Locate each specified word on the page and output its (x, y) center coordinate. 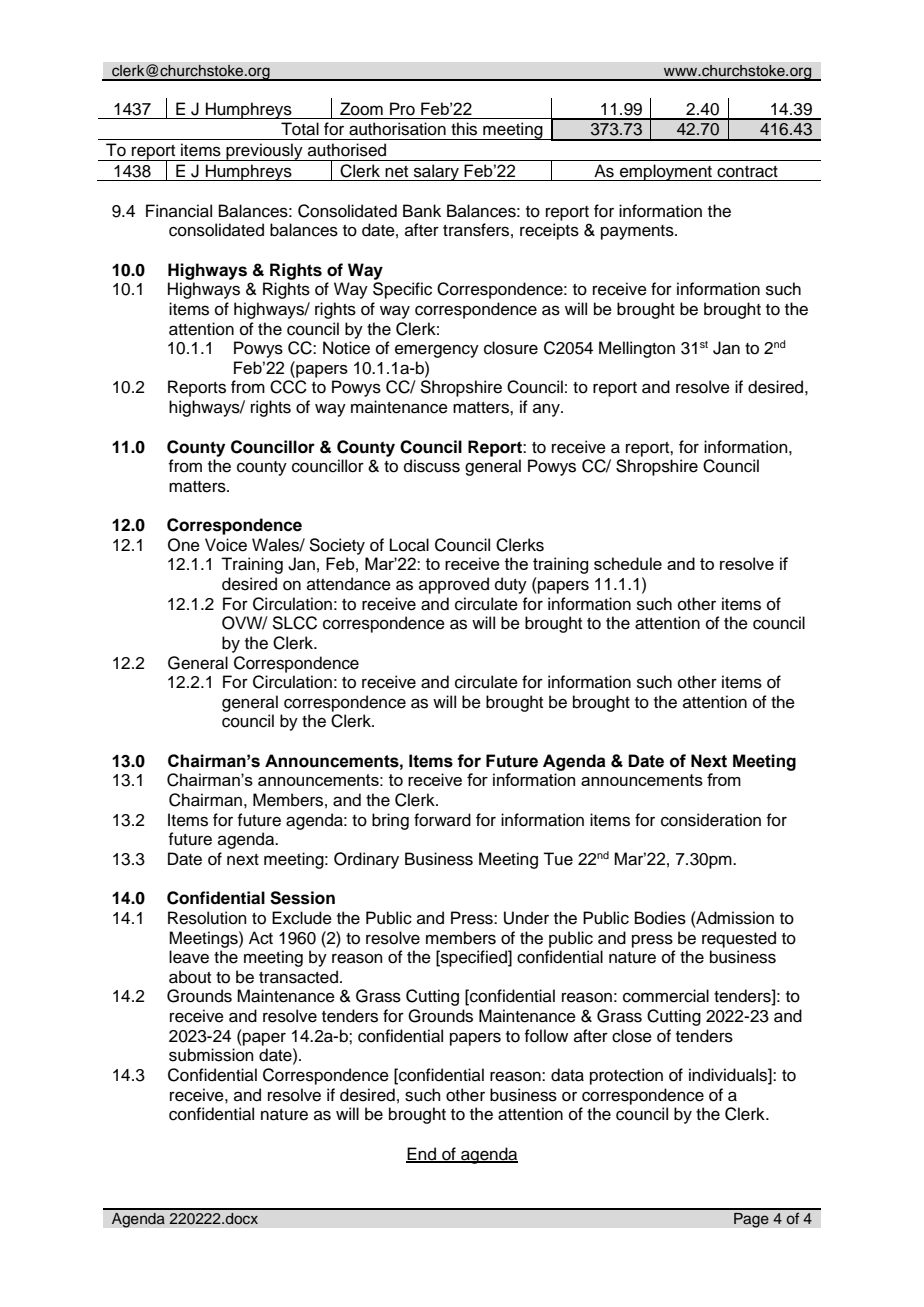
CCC (288, 387)
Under (526, 918)
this (464, 129)
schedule (628, 563)
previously (264, 152)
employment (666, 172)
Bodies (660, 918)
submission (211, 1055)
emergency (437, 351)
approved (454, 585)
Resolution (207, 918)
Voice (226, 545)
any (547, 410)
